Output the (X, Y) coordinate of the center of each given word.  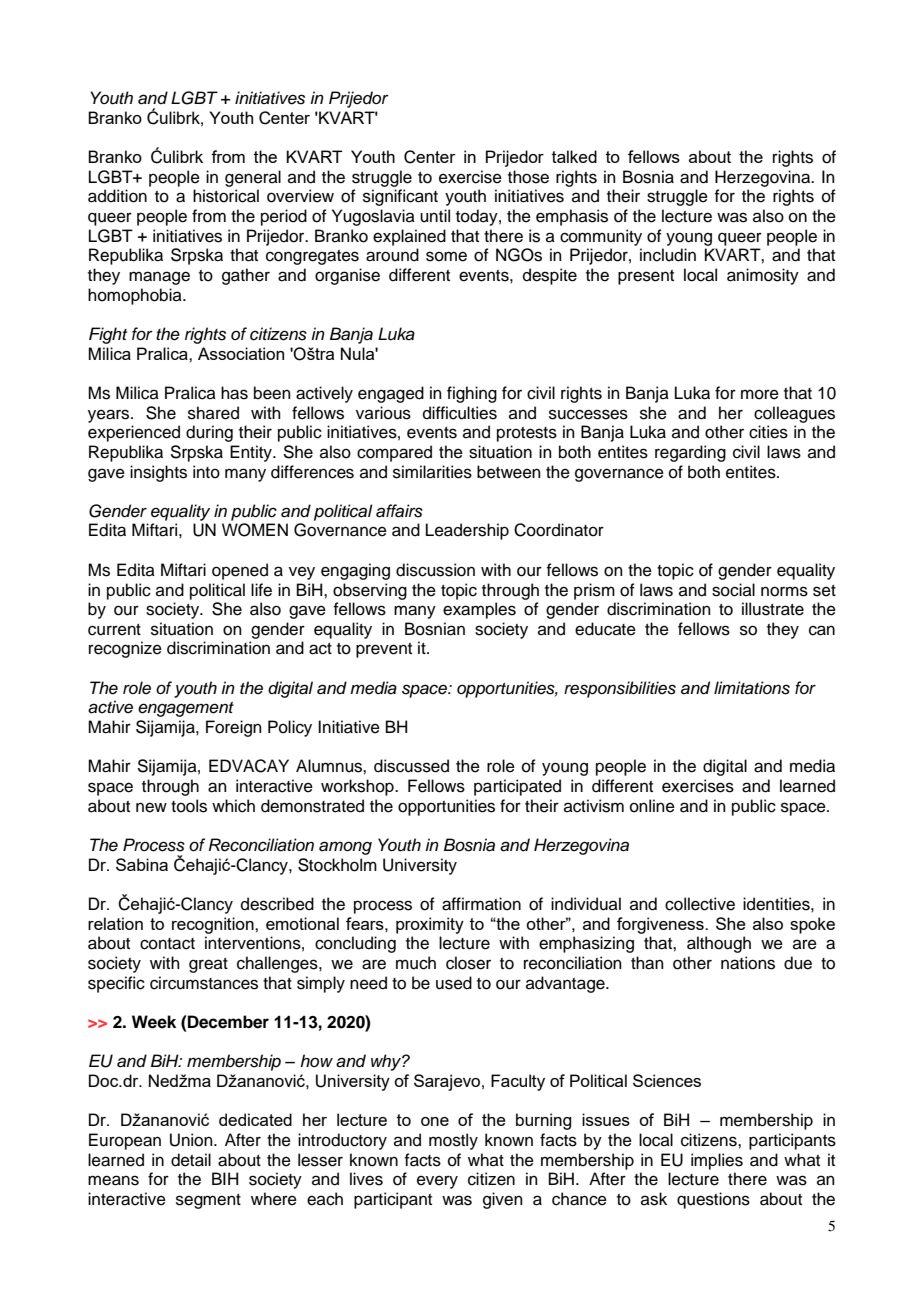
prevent (384, 650)
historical (226, 196)
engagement (186, 709)
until (435, 216)
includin (668, 255)
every (437, 1182)
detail (191, 1160)
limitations (752, 688)
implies (717, 1161)
